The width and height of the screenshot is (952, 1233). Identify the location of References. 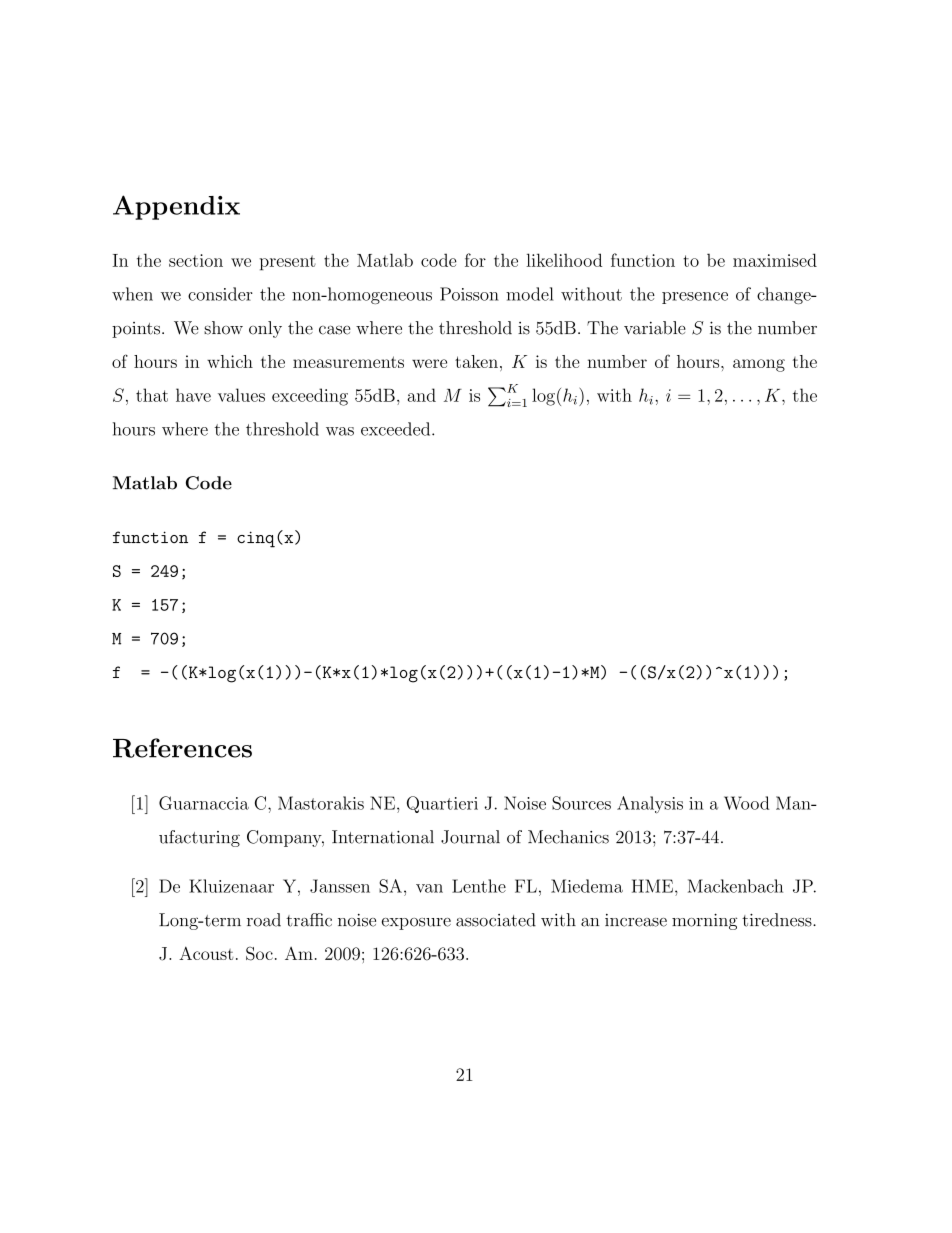
(182, 748).
